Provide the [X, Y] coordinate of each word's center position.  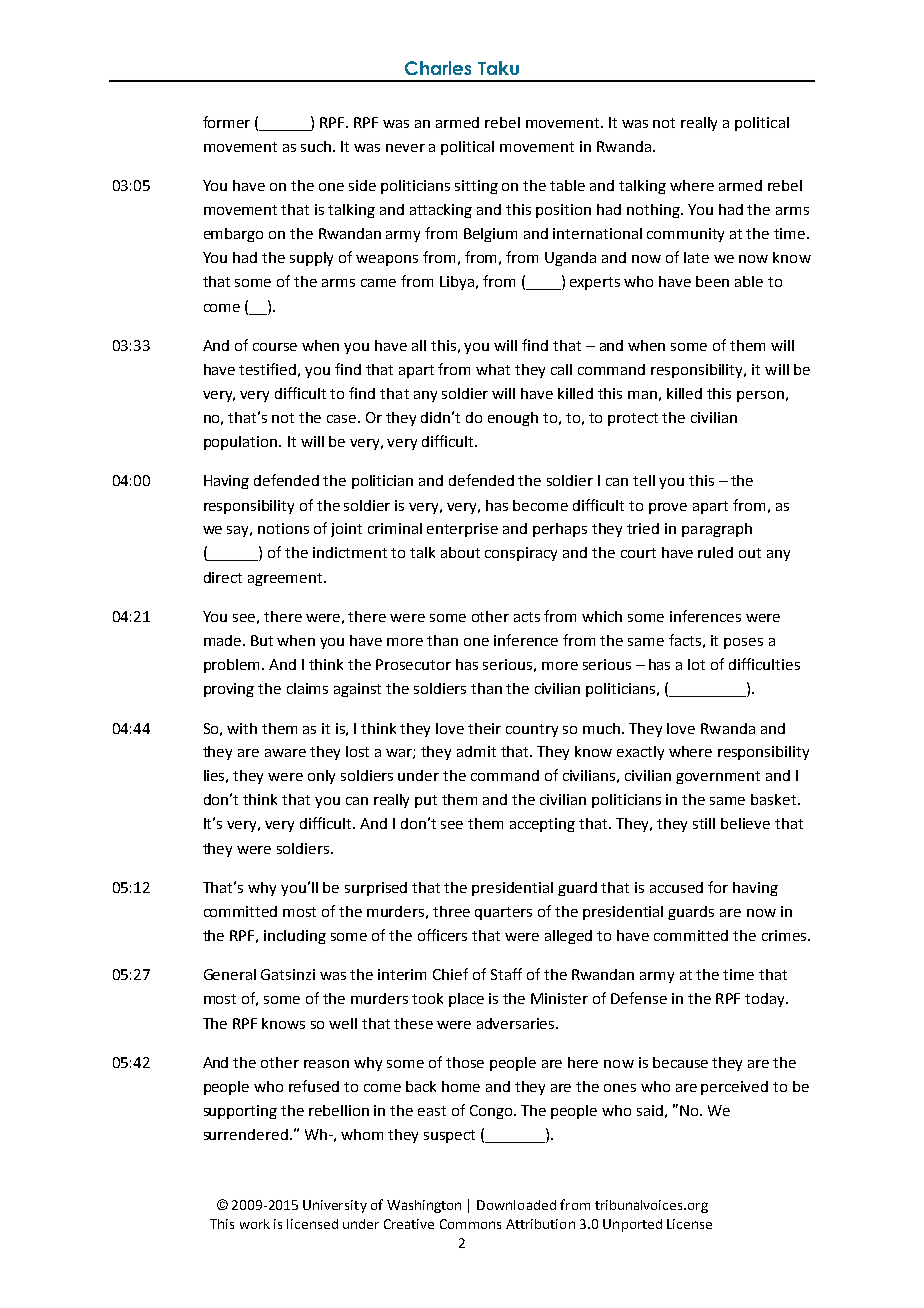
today [766, 1000]
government [718, 777]
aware [285, 753]
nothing [654, 211]
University [335, 1206]
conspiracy [521, 554]
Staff [506, 974]
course [275, 347]
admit [476, 751]
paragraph [717, 530]
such [317, 146]
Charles [438, 68]
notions [283, 528]
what [493, 369]
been [712, 281]
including [295, 937]
